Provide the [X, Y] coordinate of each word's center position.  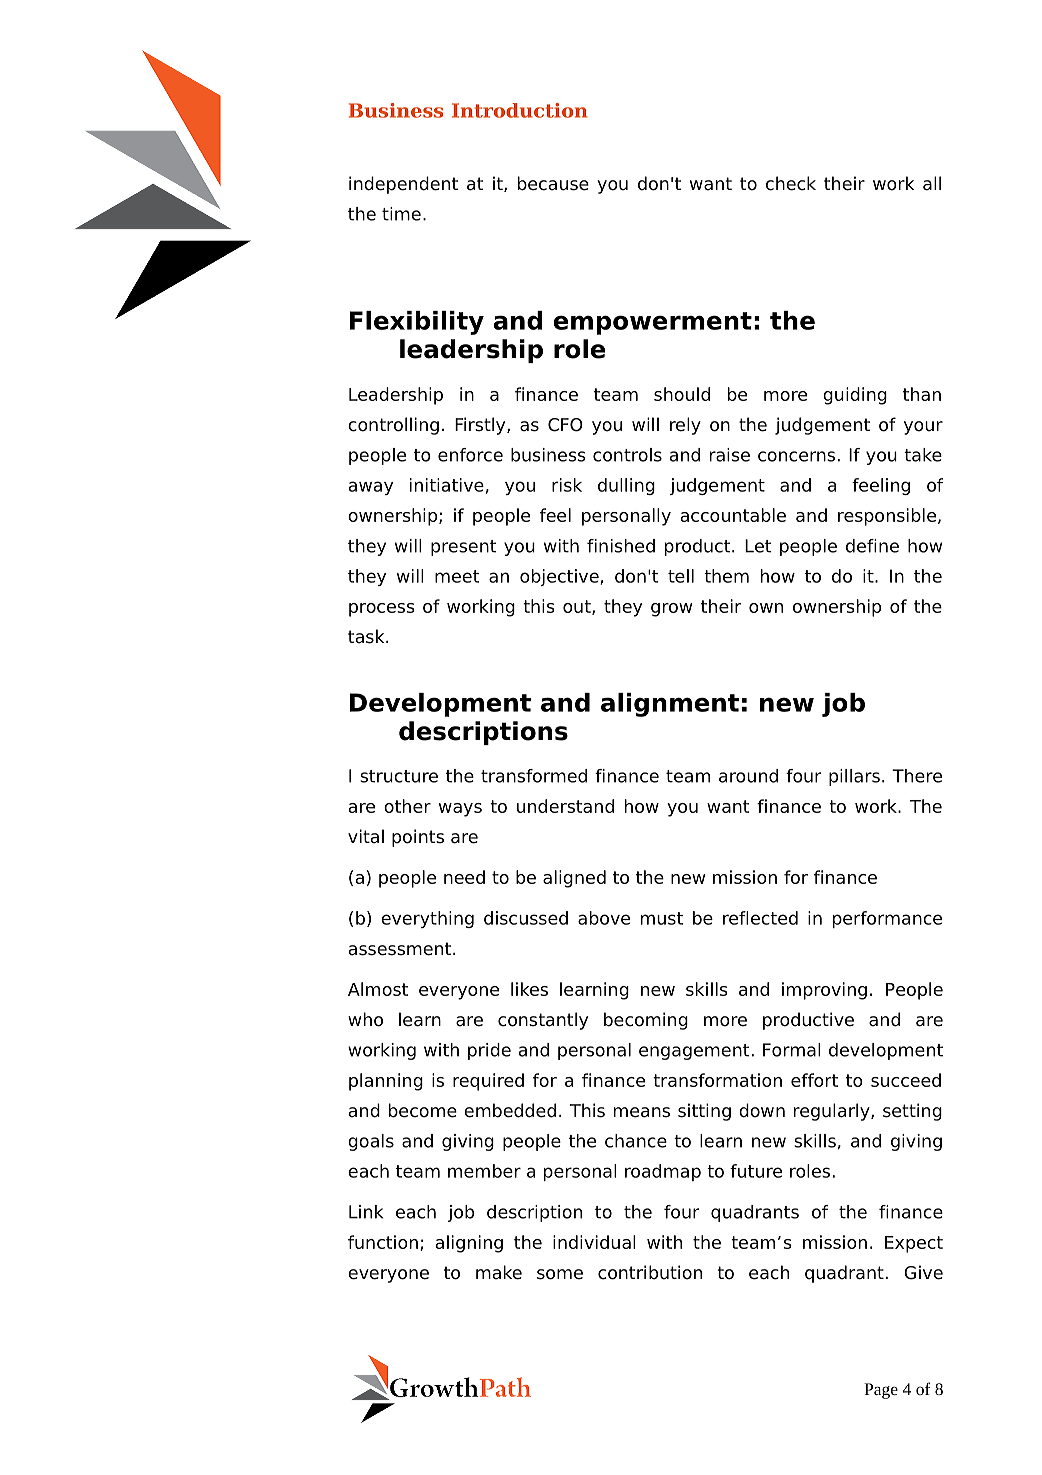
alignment [670, 705]
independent [403, 185]
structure [399, 776]
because [553, 183]
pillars [854, 777]
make [499, 1272]
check [791, 183]
